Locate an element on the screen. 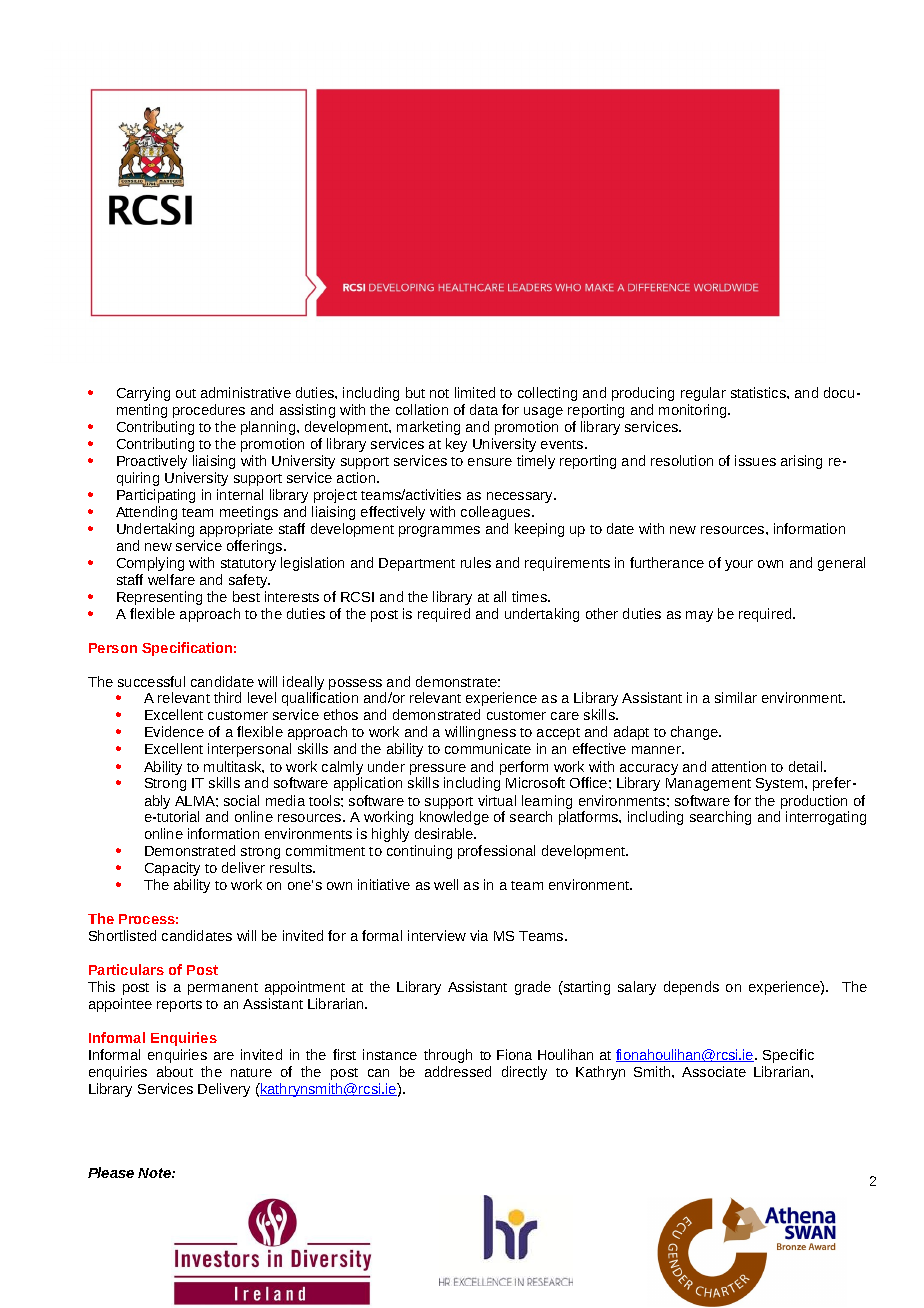 The width and height of the screenshot is (924, 1308). may is located at coordinates (699, 616).
